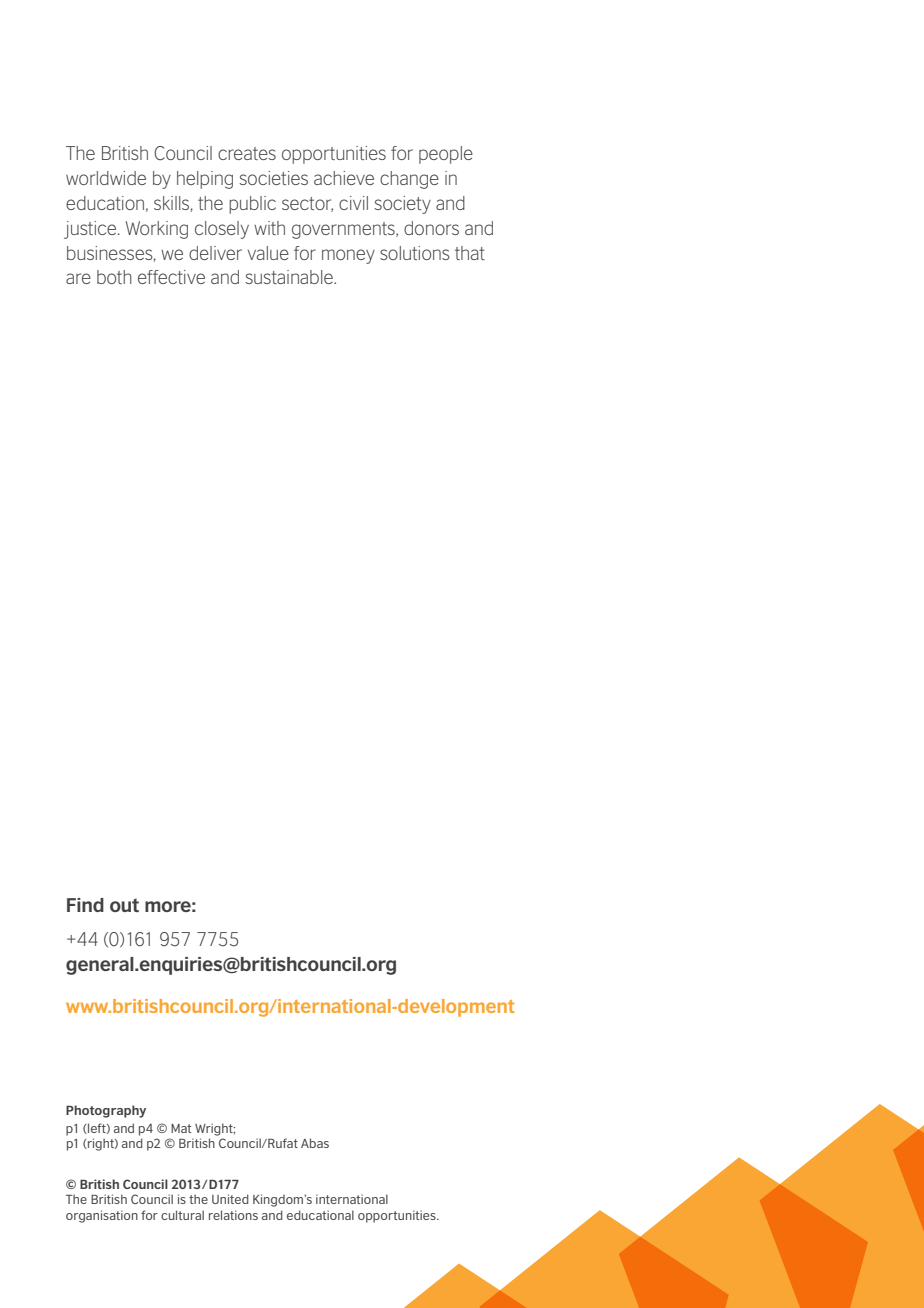 This screenshot has width=924, height=1308. What do you see at coordinates (124, 905) in the screenshot?
I see `out` at bounding box center [124, 905].
